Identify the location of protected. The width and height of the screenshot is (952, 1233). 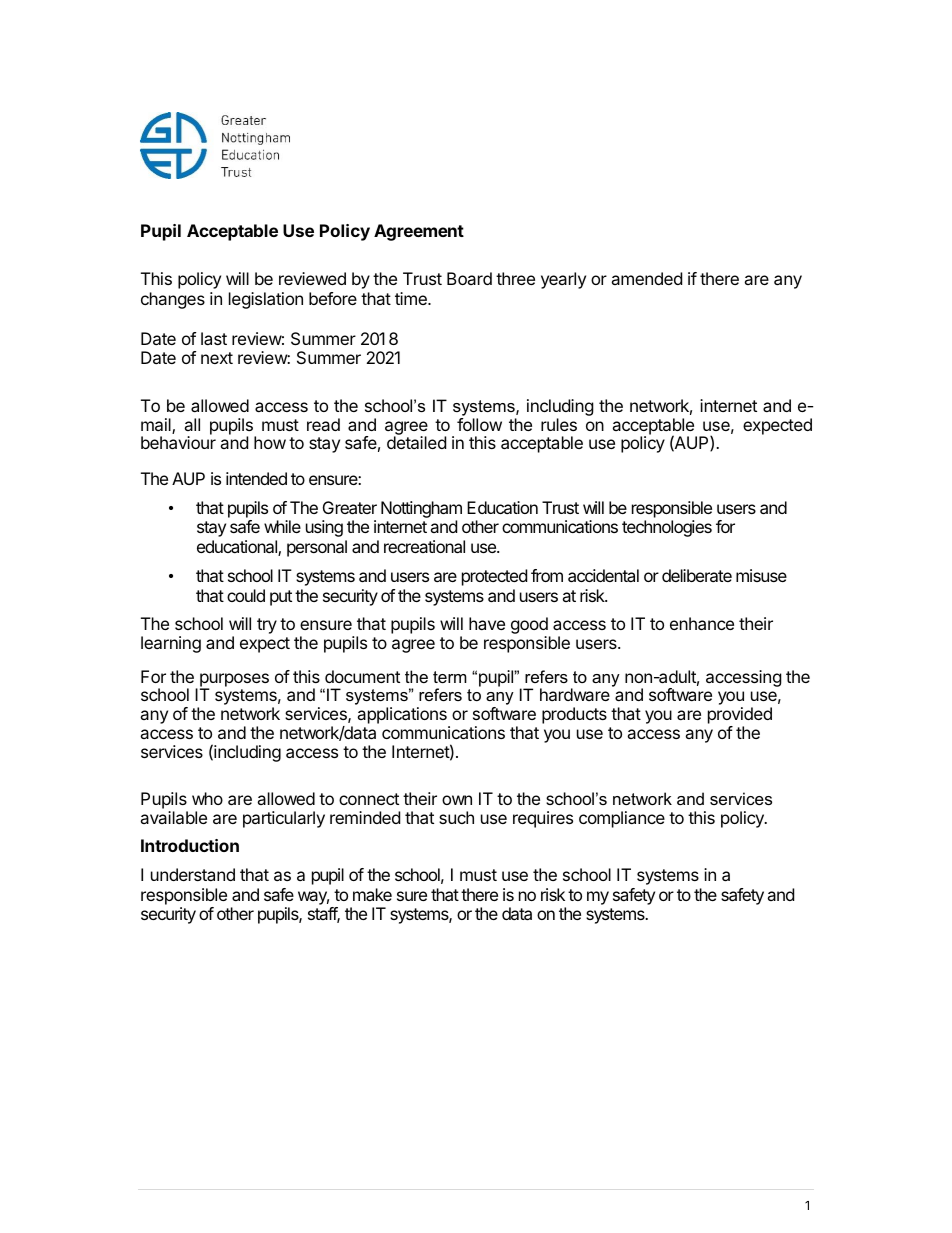
(494, 577).
